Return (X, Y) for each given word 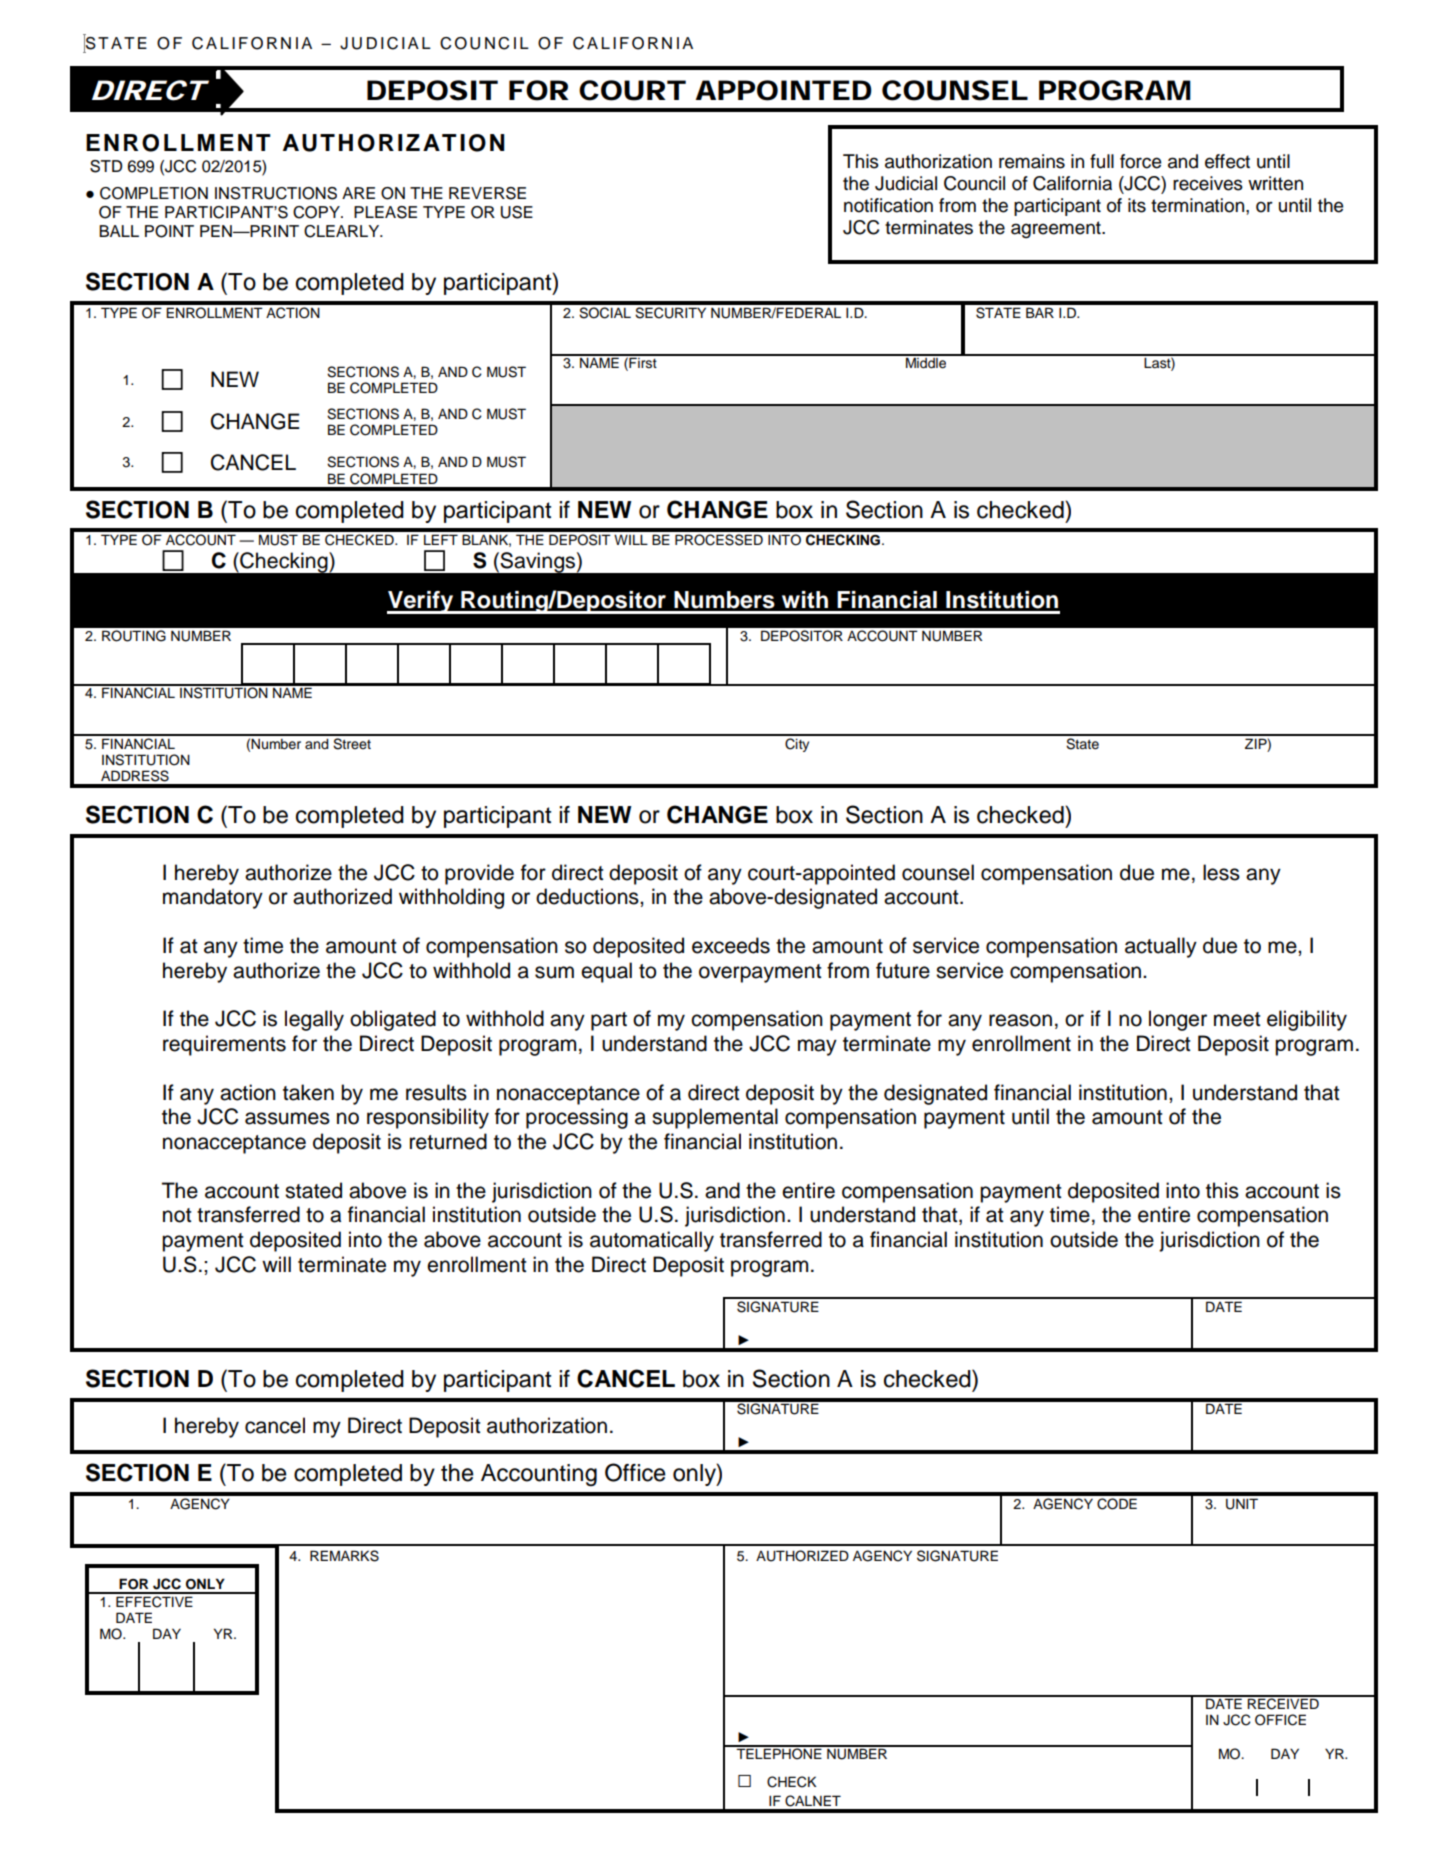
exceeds (731, 945)
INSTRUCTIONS (276, 193)
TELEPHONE (779, 1753)
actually (1161, 947)
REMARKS (344, 1556)
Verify (421, 602)
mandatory (213, 898)
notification (888, 205)
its (1137, 205)
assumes (287, 1118)
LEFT (441, 539)
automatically (652, 1241)
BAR (1040, 312)
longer (1178, 1020)
